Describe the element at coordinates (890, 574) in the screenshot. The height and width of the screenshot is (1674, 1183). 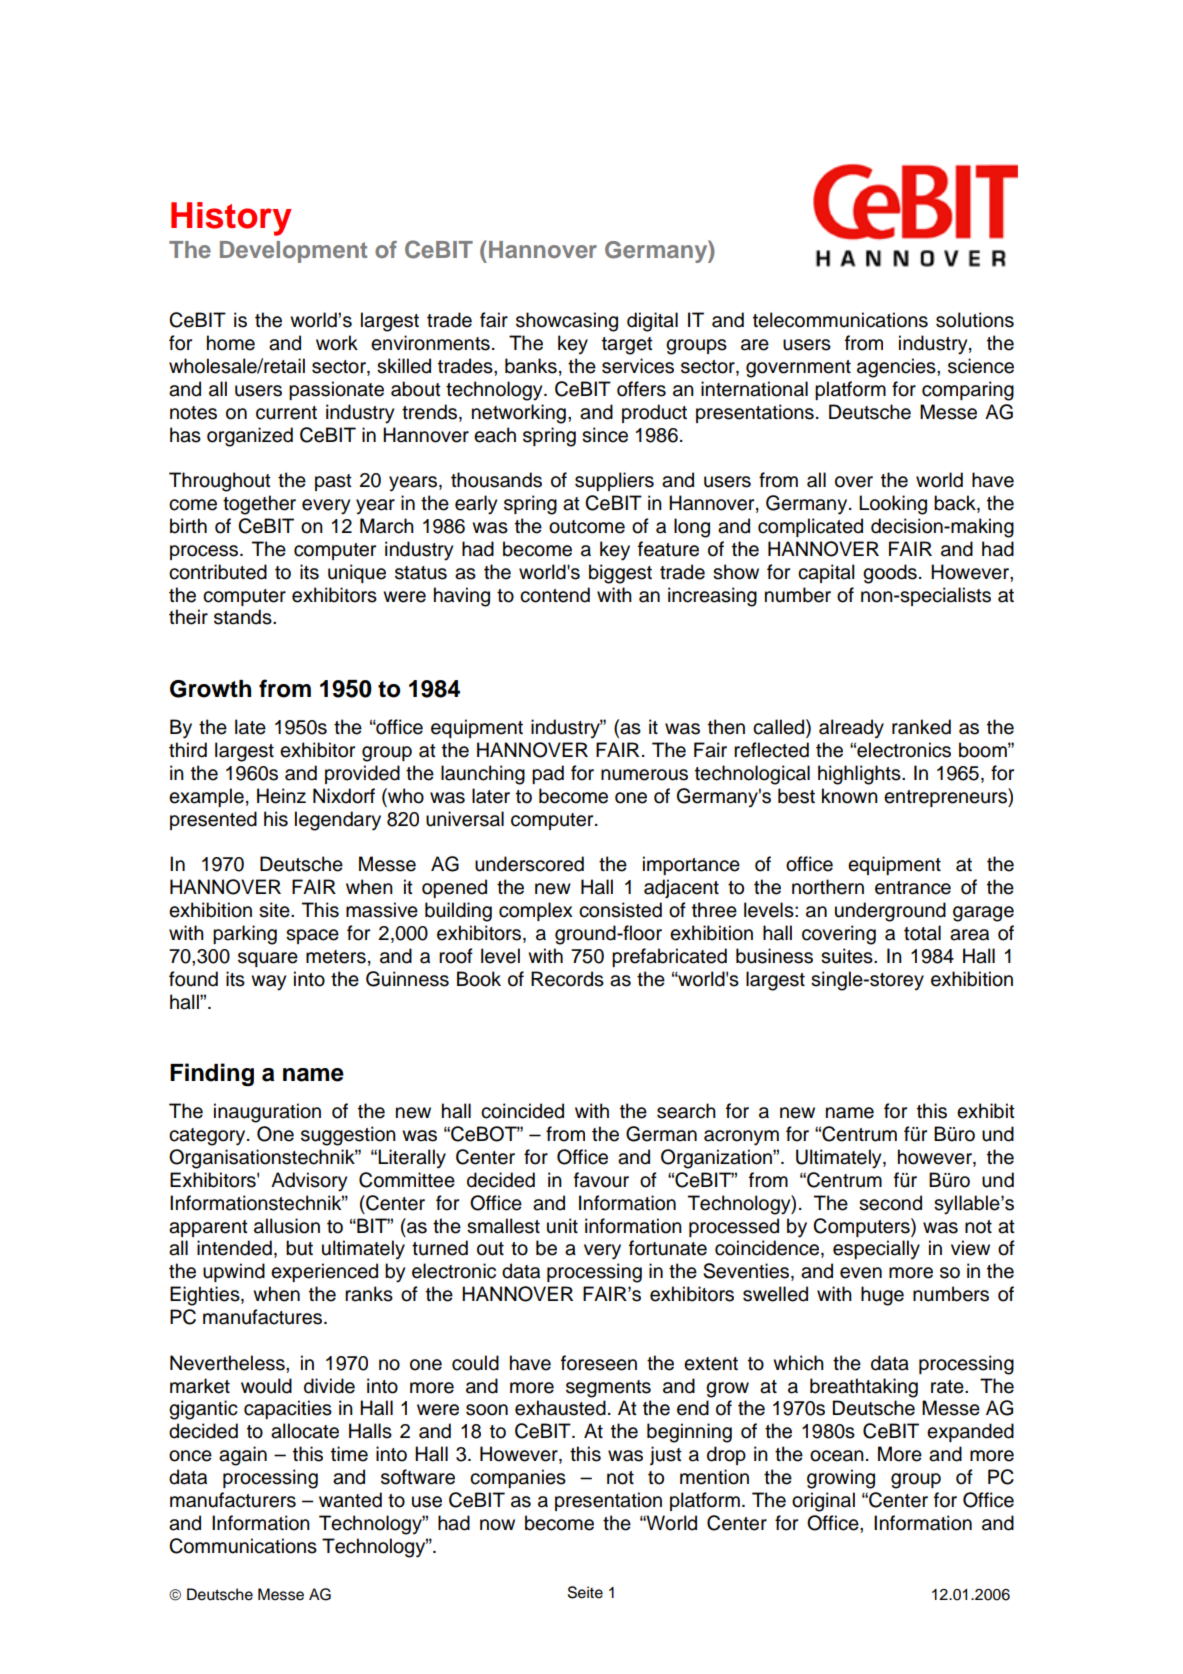
I see `goods` at that location.
